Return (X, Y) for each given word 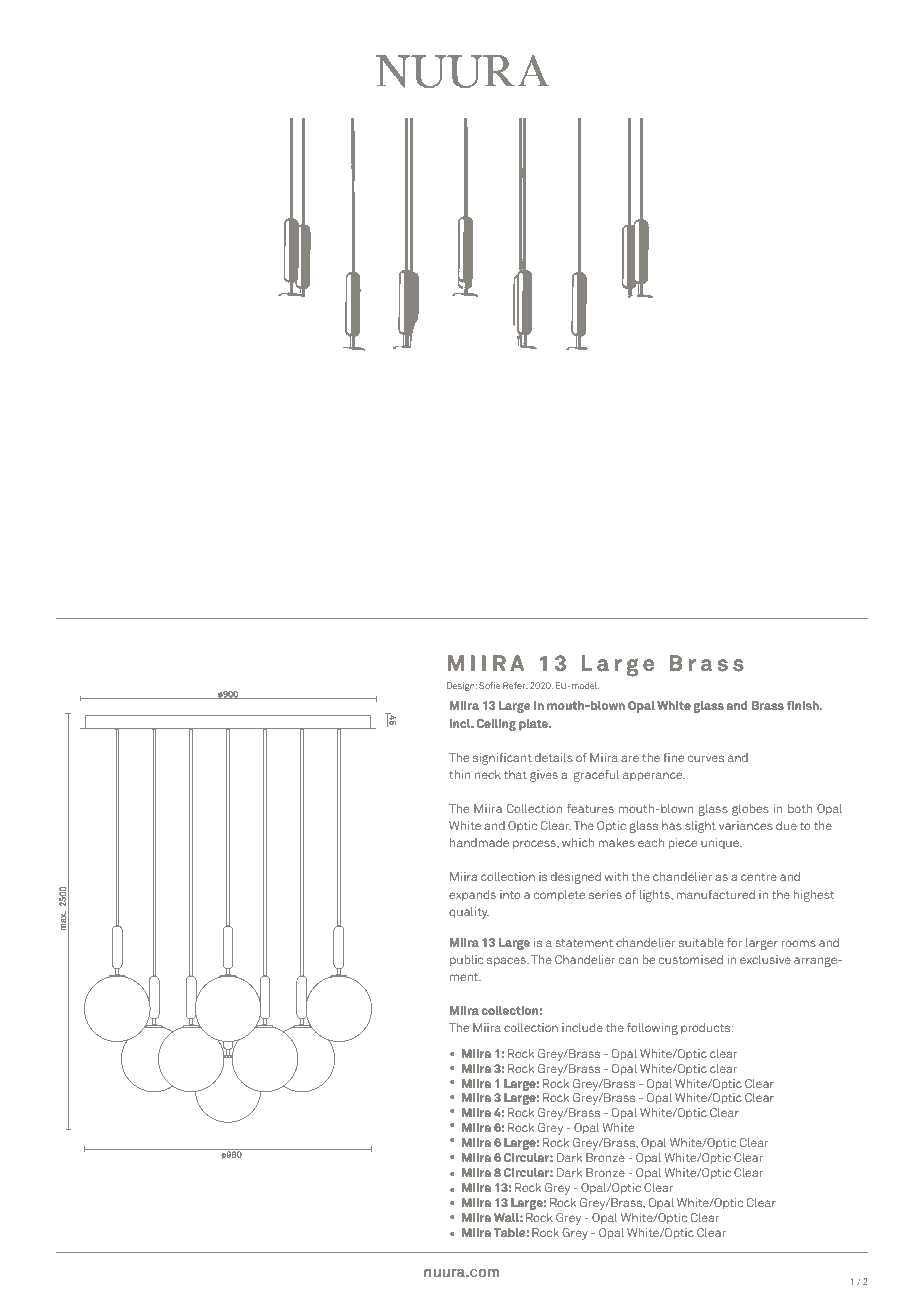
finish (804, 705)
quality (469, 913)
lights (655, 896)
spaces (507, 962)
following (652, 1029)
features (590, 808)
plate (535, 725)
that (515, 774)
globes (750, 810)
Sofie (489, 685)
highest (813, 896)
